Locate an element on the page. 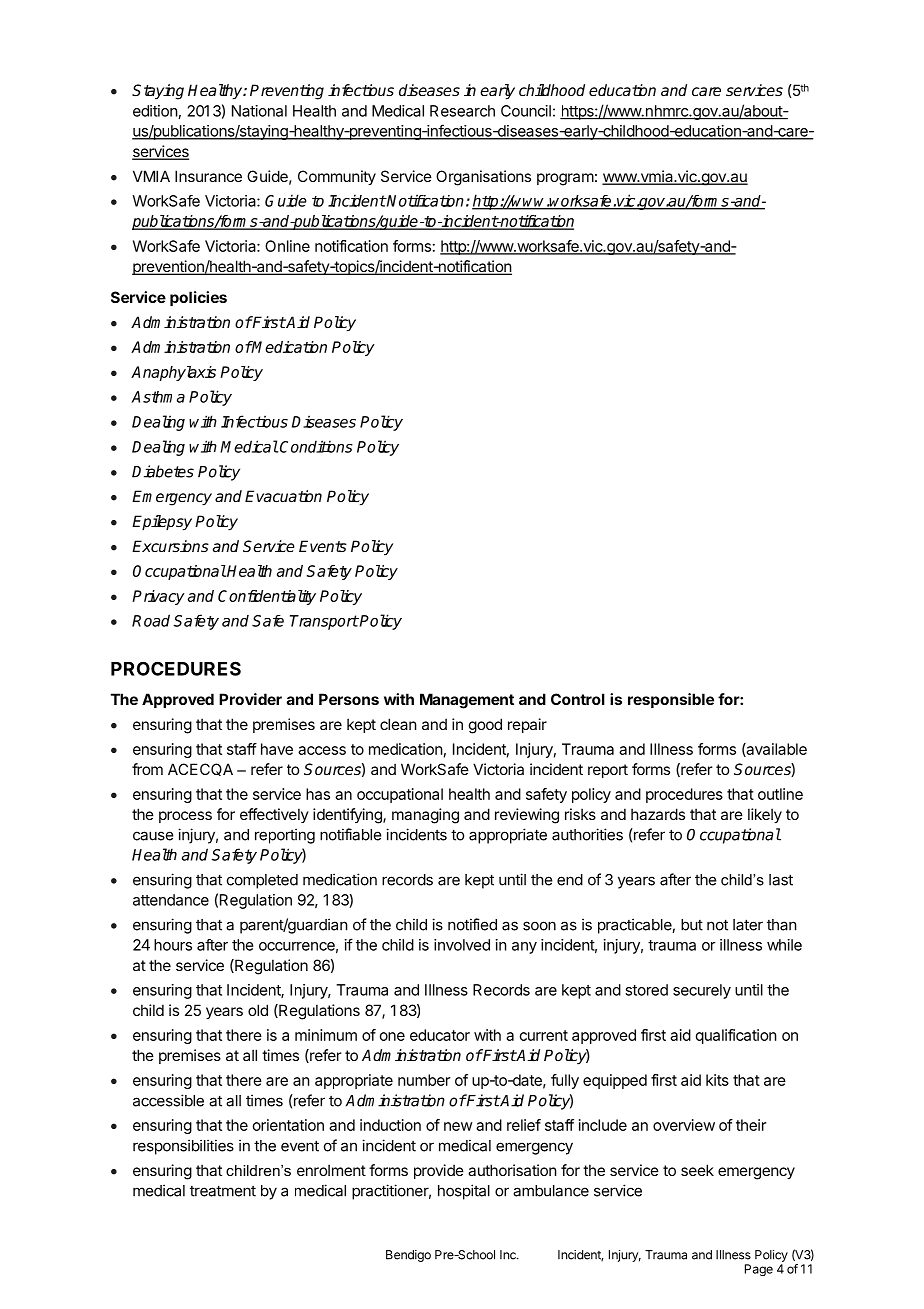 This page has width=924, height=1309. Insurance is located at coordinates (208, 176).
